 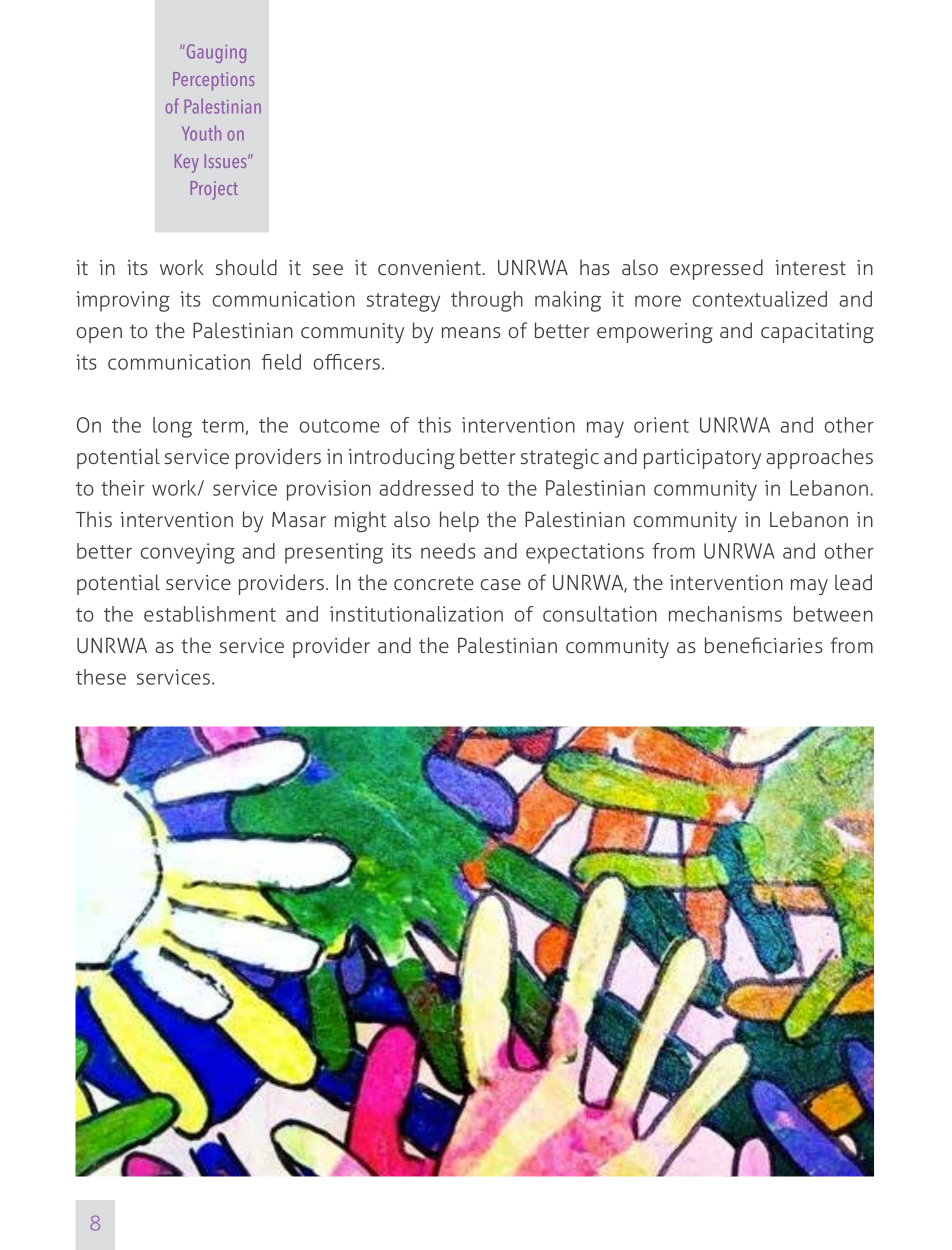 I want to click on long, so click(x=172, y=427).
